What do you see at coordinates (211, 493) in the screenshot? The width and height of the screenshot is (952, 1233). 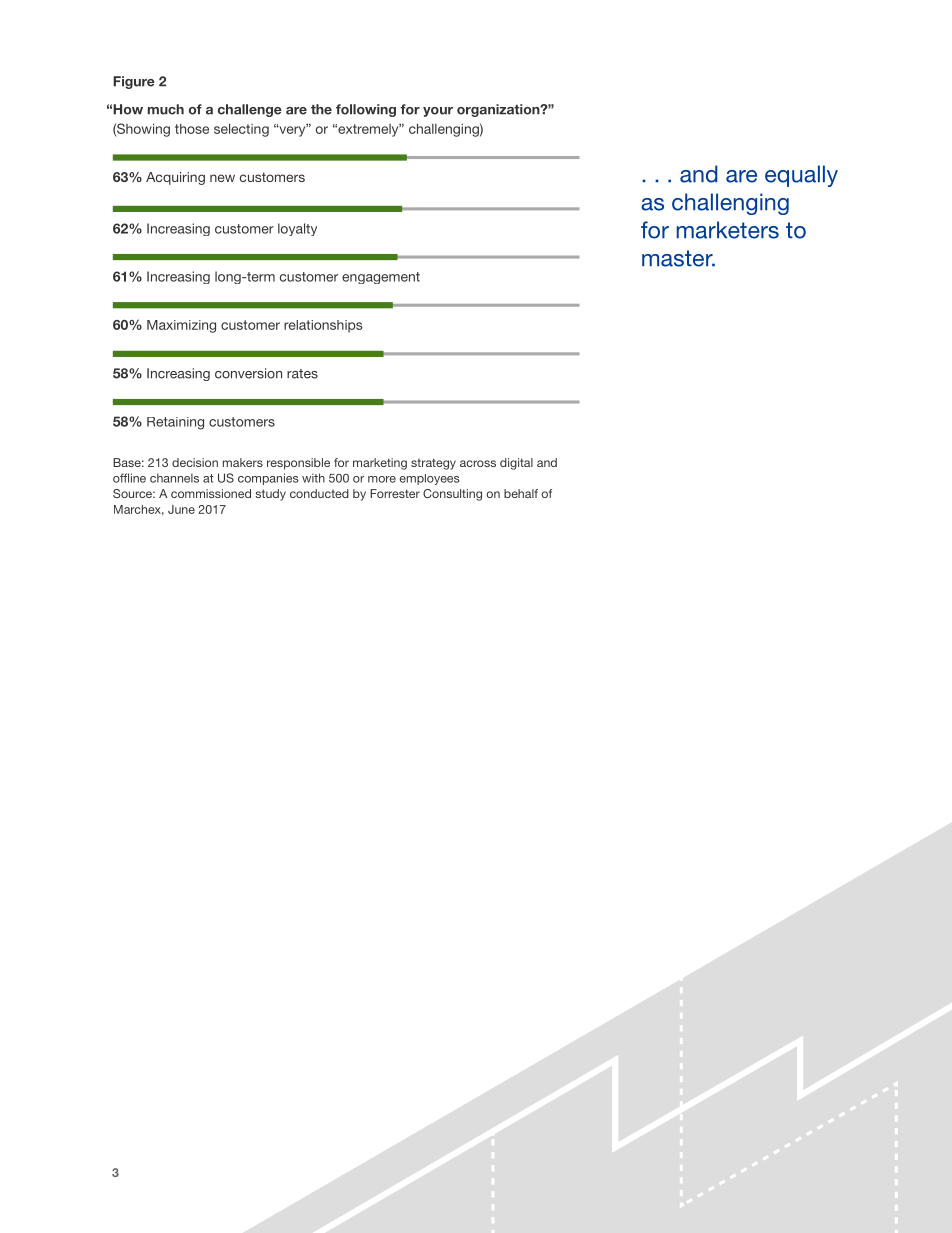 I see `commissioned` at bounding box center [211, 493].
